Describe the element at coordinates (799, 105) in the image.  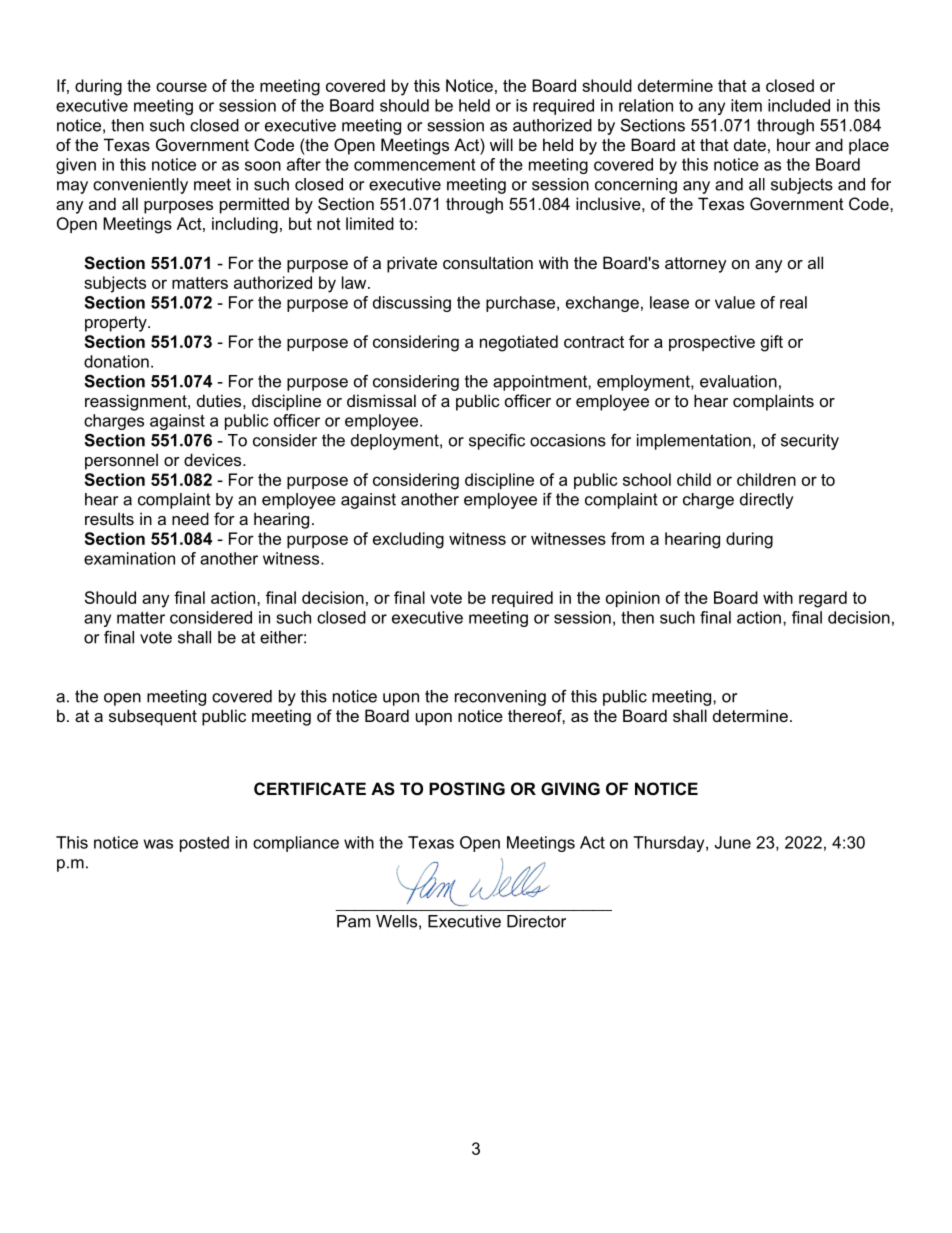
I see `included` at that location.
